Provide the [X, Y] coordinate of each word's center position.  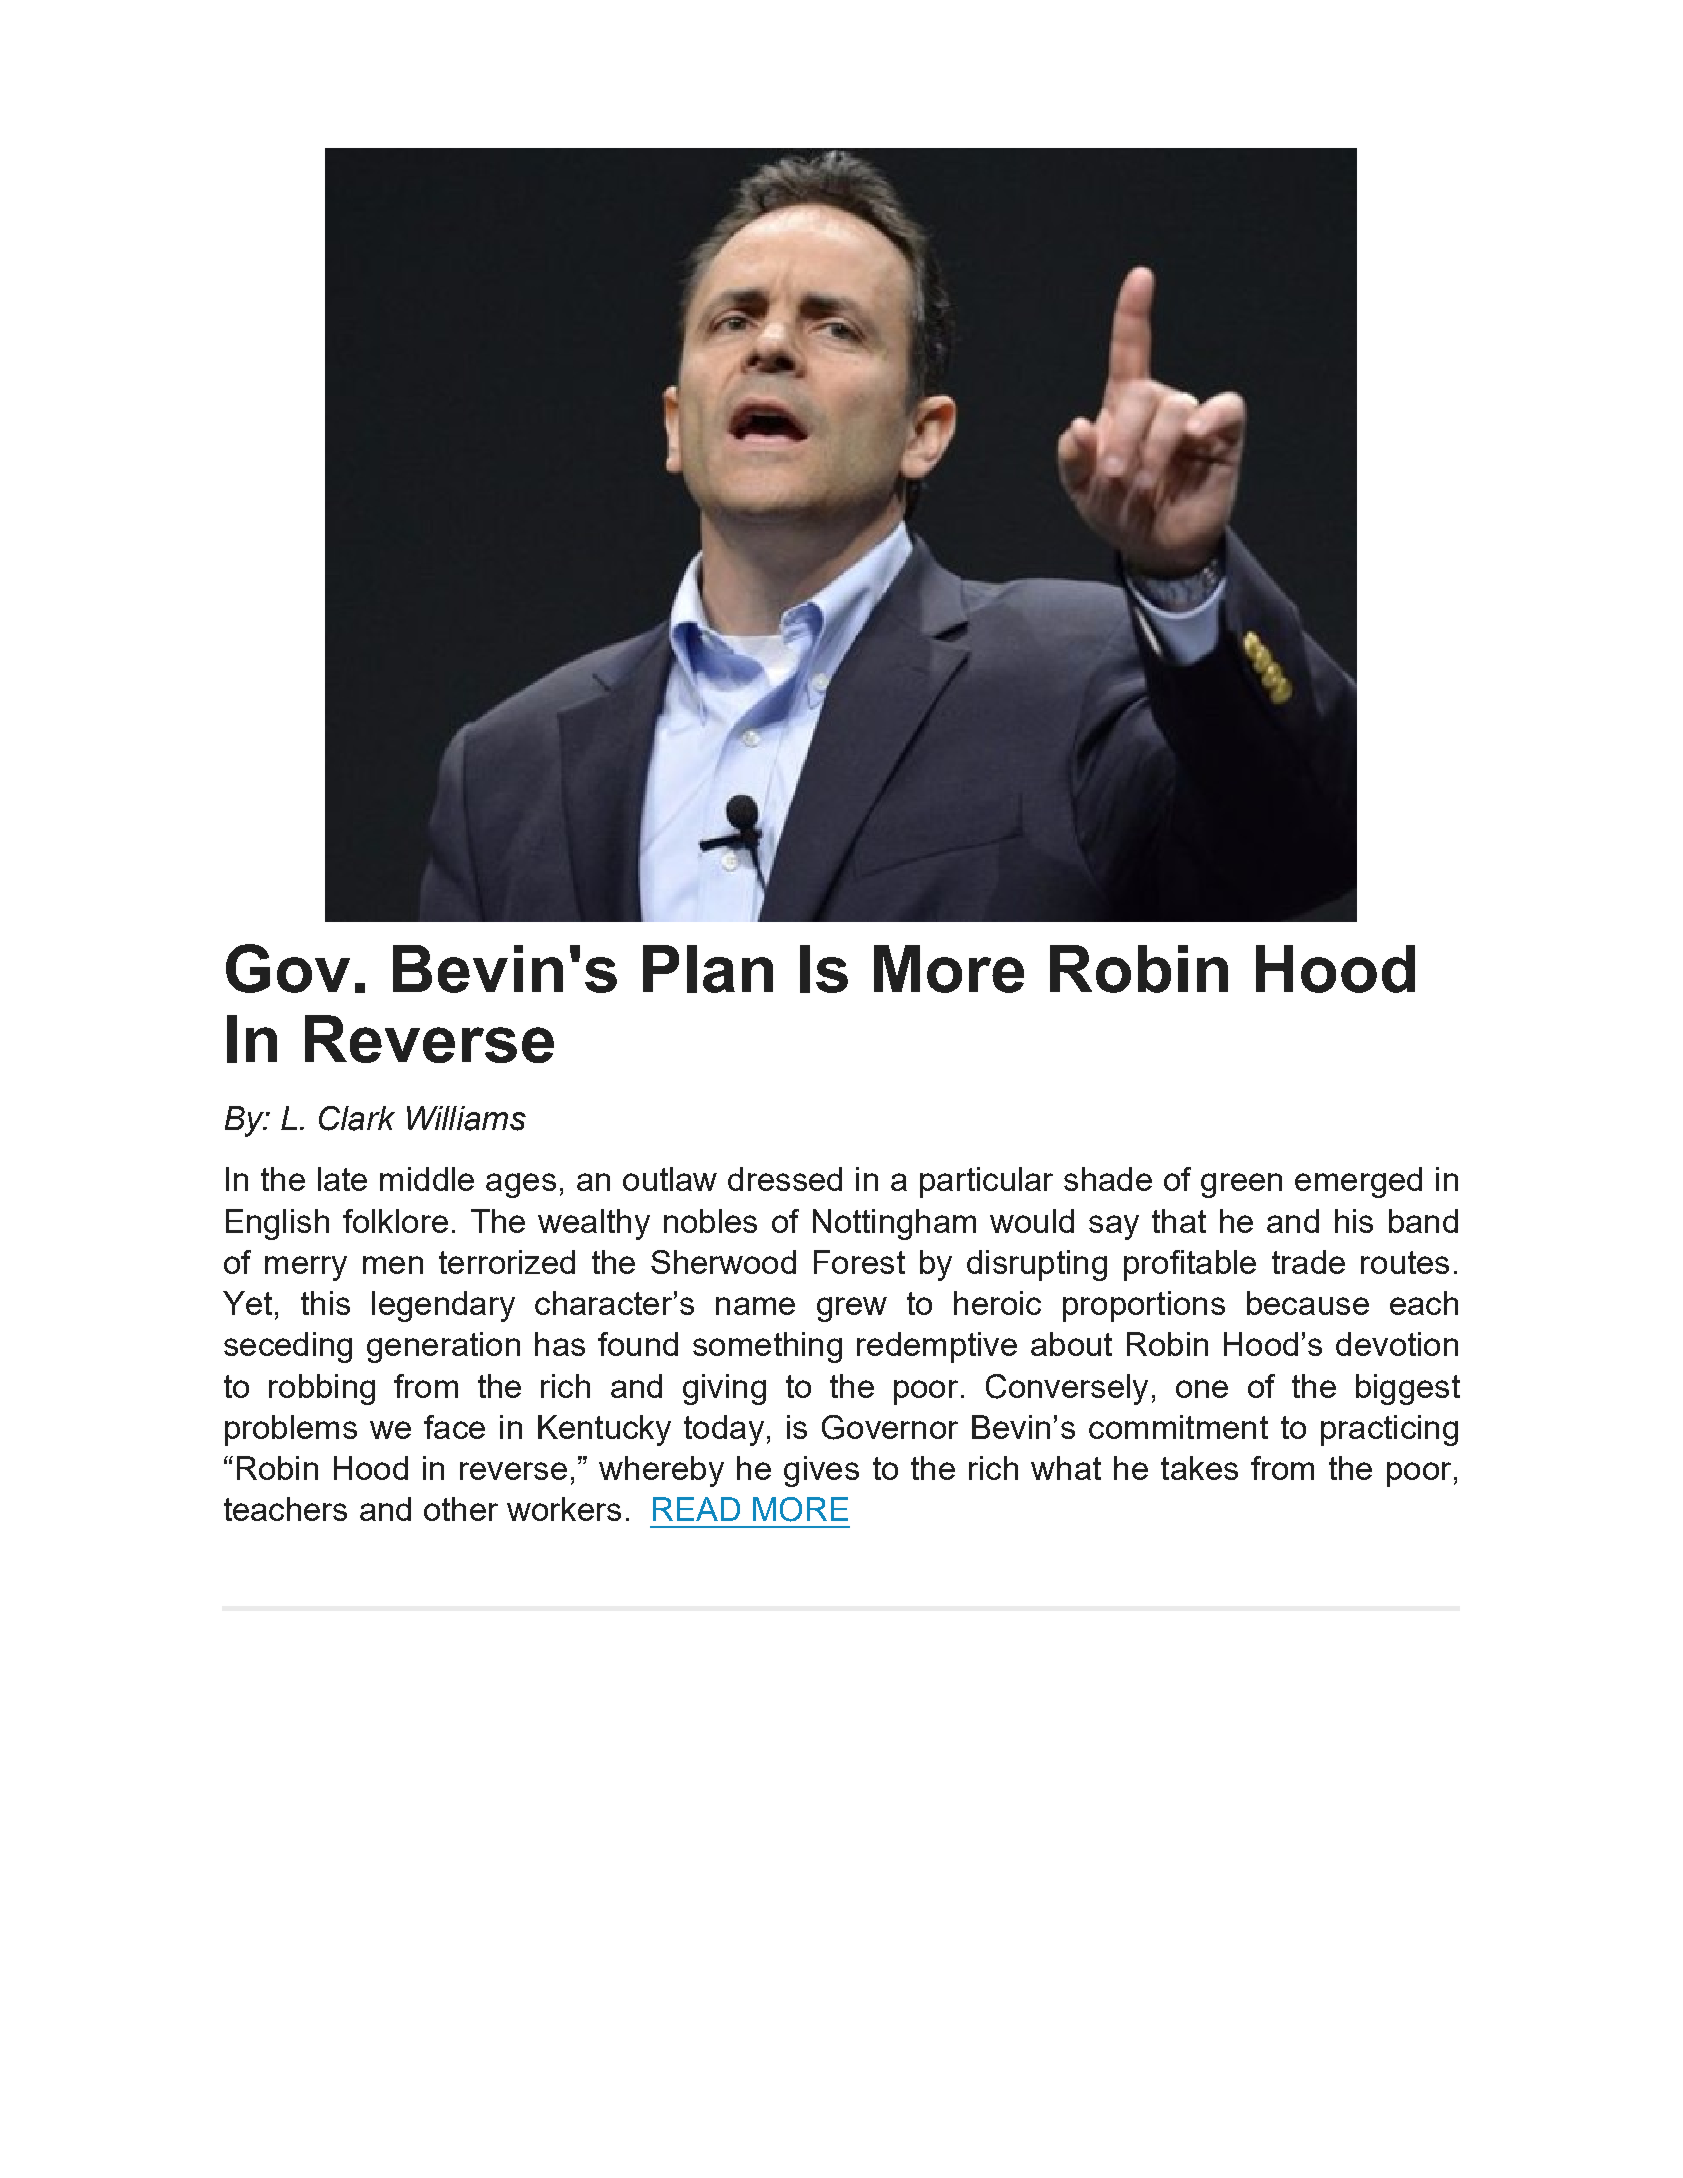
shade [1108, 1179]
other [461, 1509]
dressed [785, 1179]
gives [821, 1471]
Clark [357, 1118]
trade [1308, 1262]
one [1202, 1389]
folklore [395, 1221]
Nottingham [894, 1224]
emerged [1358, 1182]
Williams [466, 1118]
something [767, 1347]
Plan [708, 969]
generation [443, 1347]
